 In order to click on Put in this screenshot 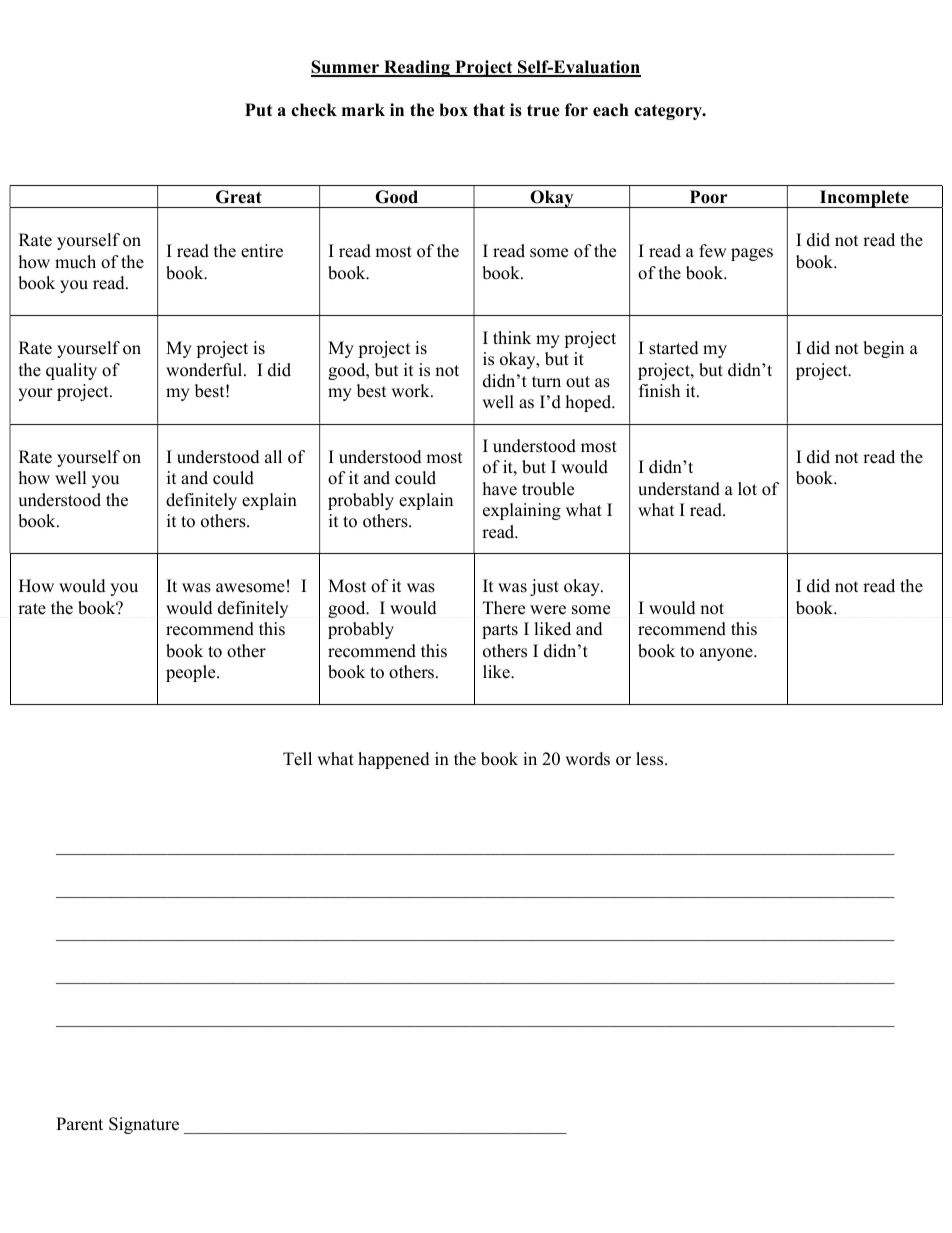, I will do `click(258, 110)`.
